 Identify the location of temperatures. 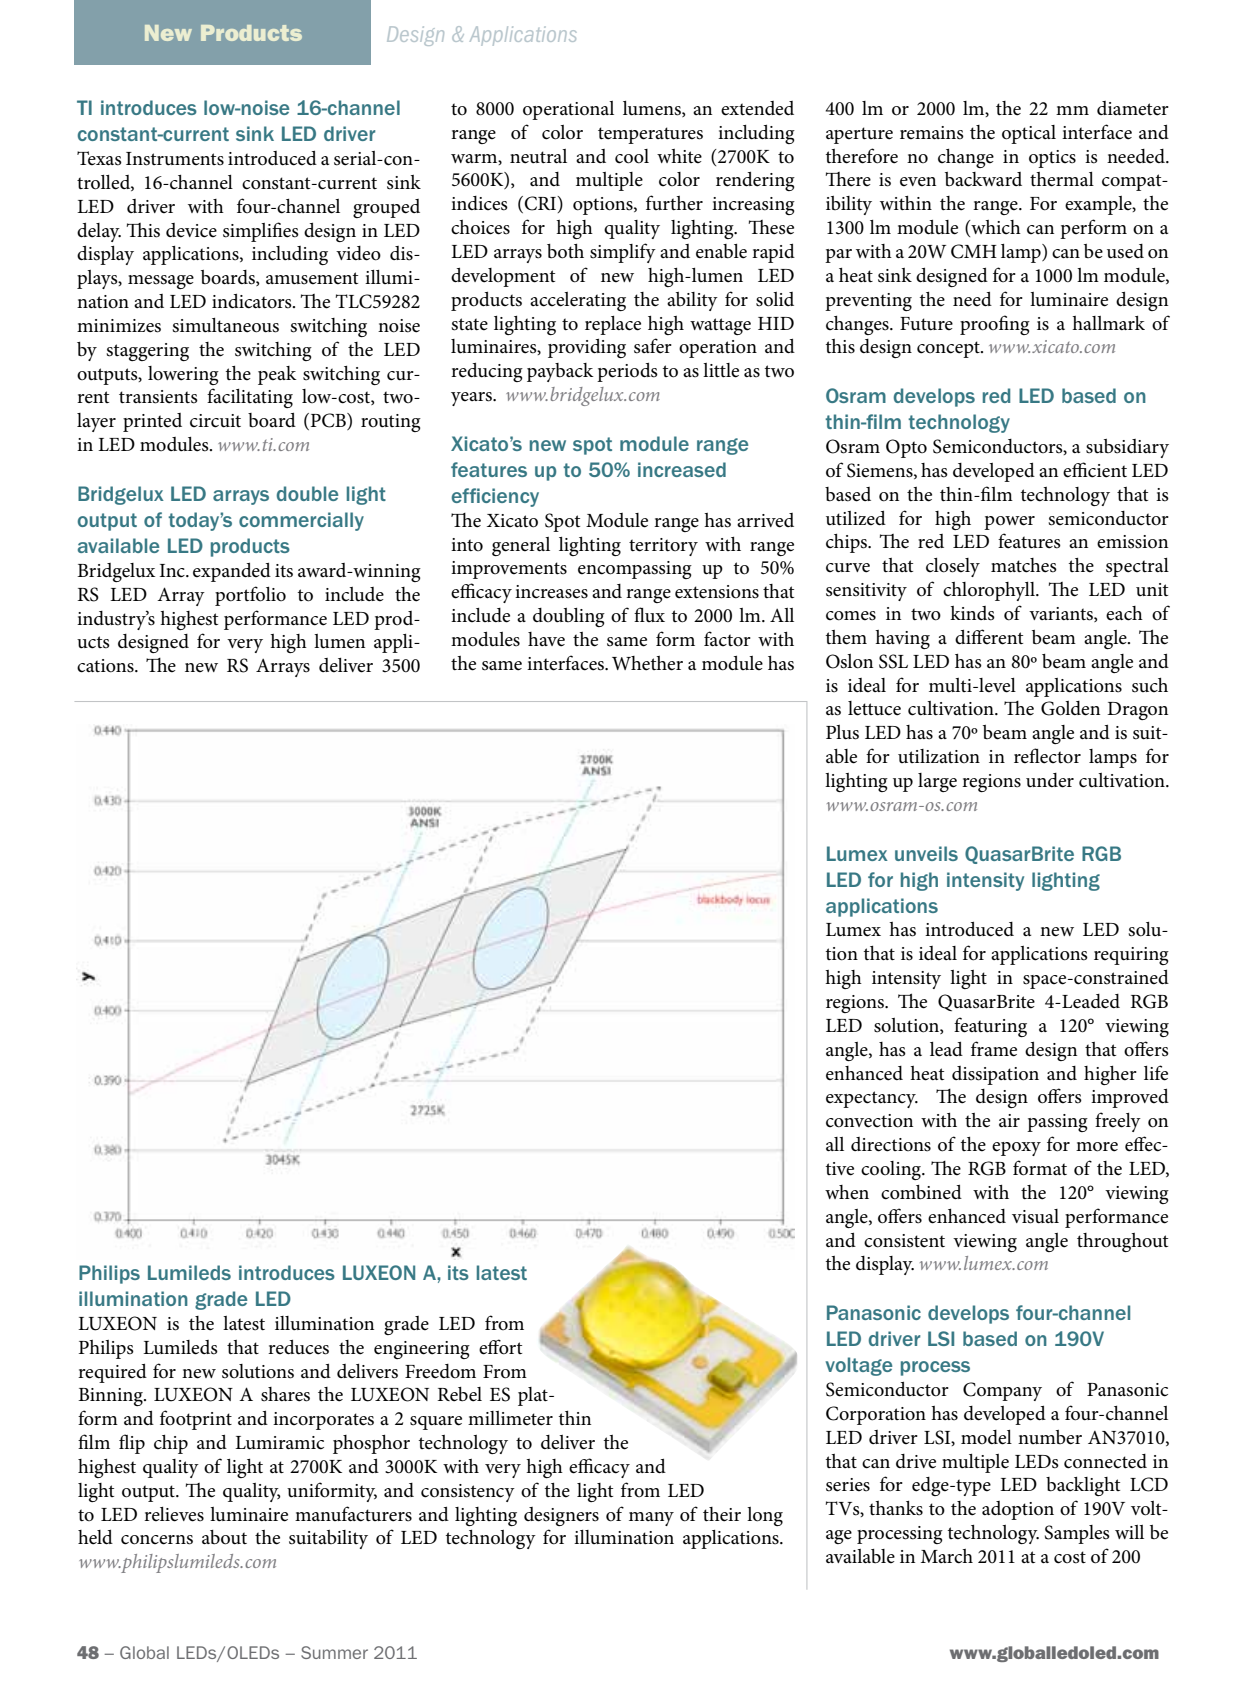
(650, 135).
